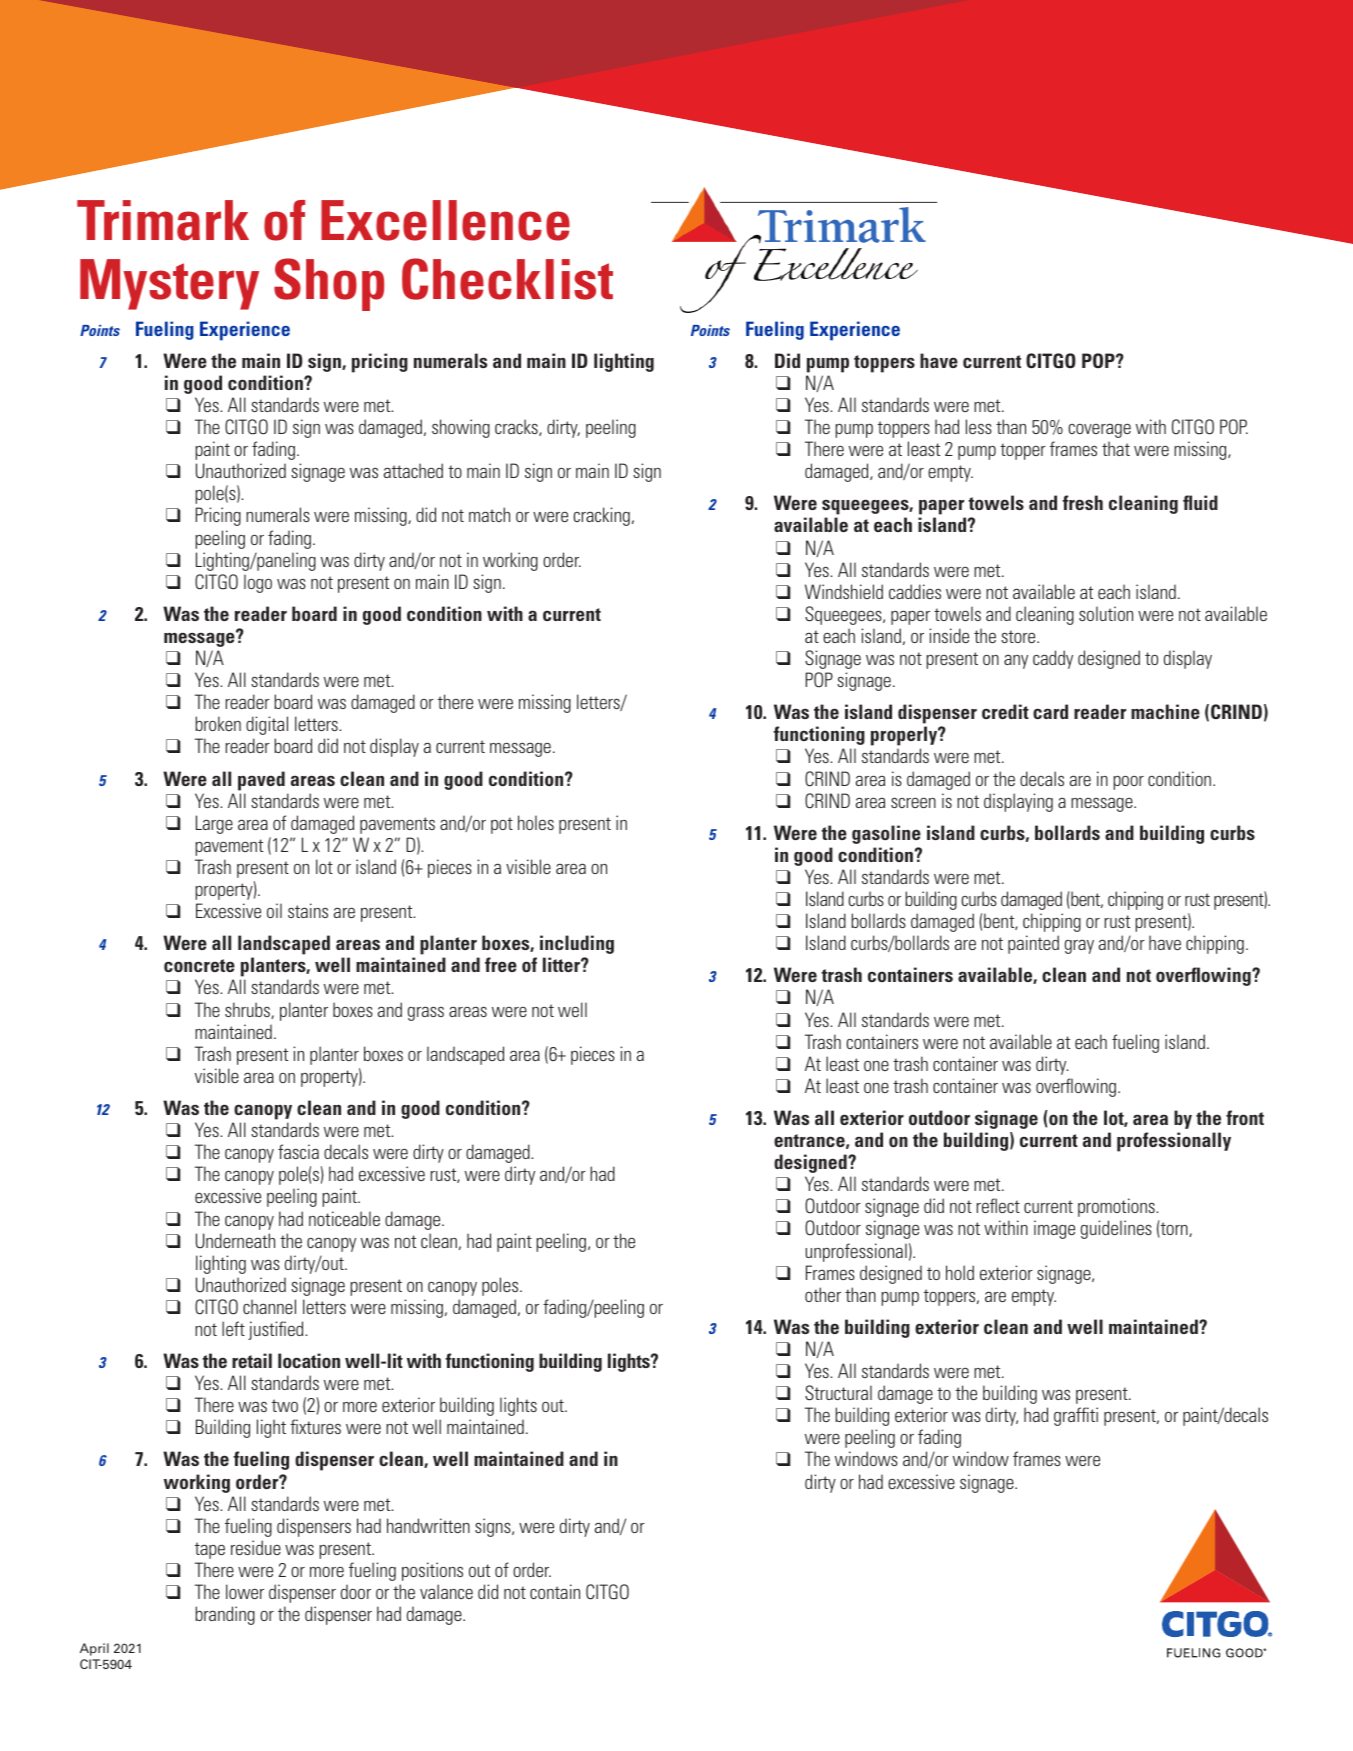 The width and height of the screenshot is (1353, 1751). What do you see at coordinates (823, 1294) in the screenshot?
I see `other` at bounding box center [823, 1294].
